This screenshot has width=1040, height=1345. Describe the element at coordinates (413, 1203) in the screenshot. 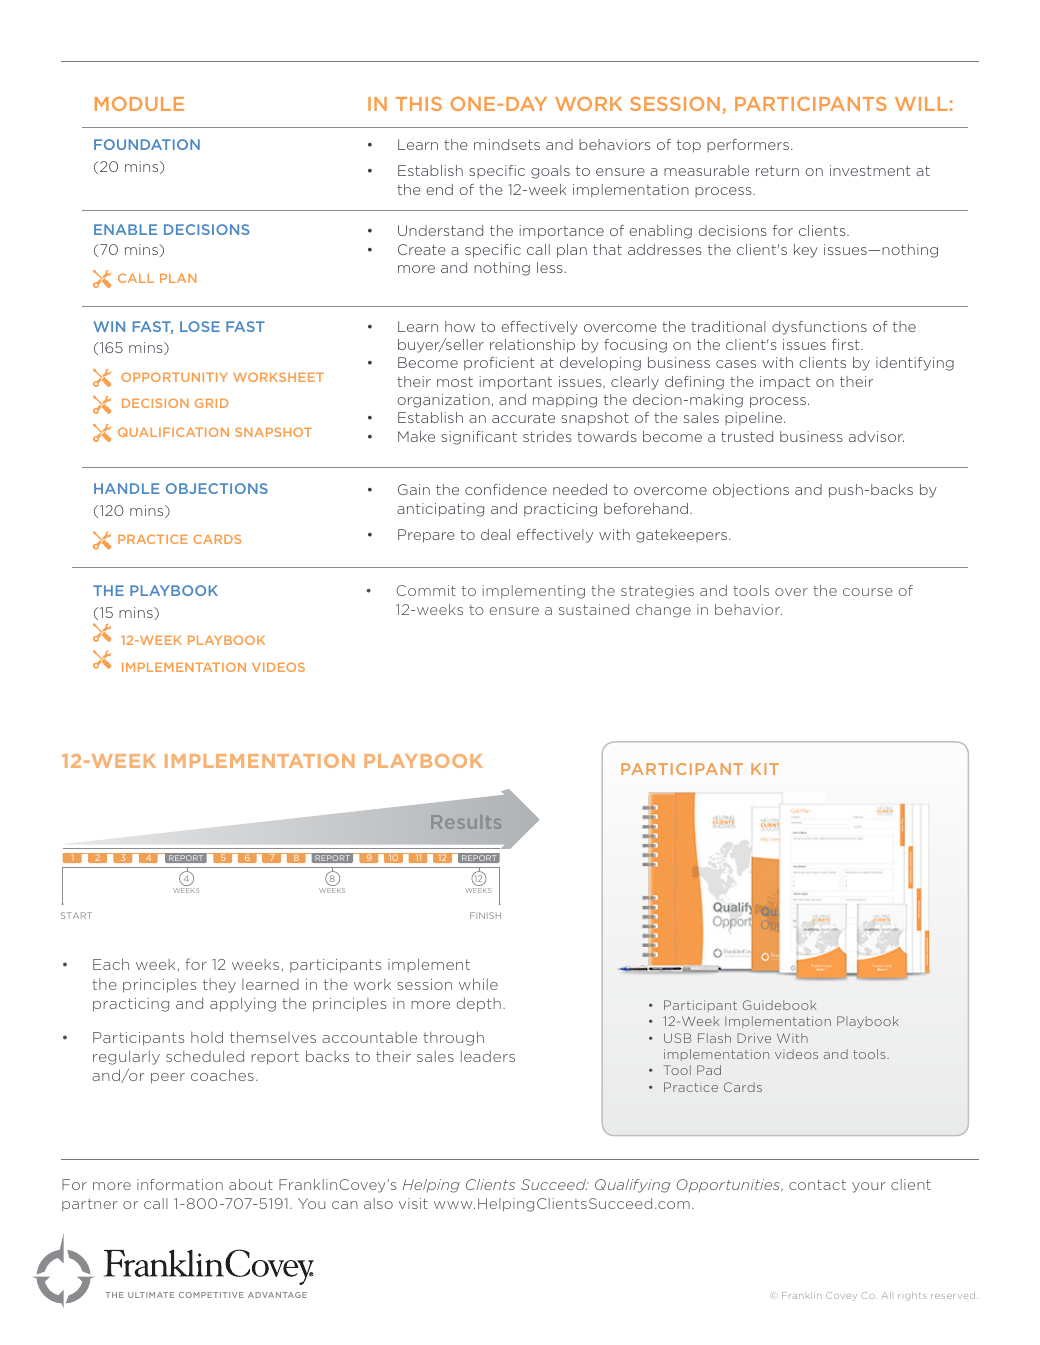

I see `visit` at that location.
